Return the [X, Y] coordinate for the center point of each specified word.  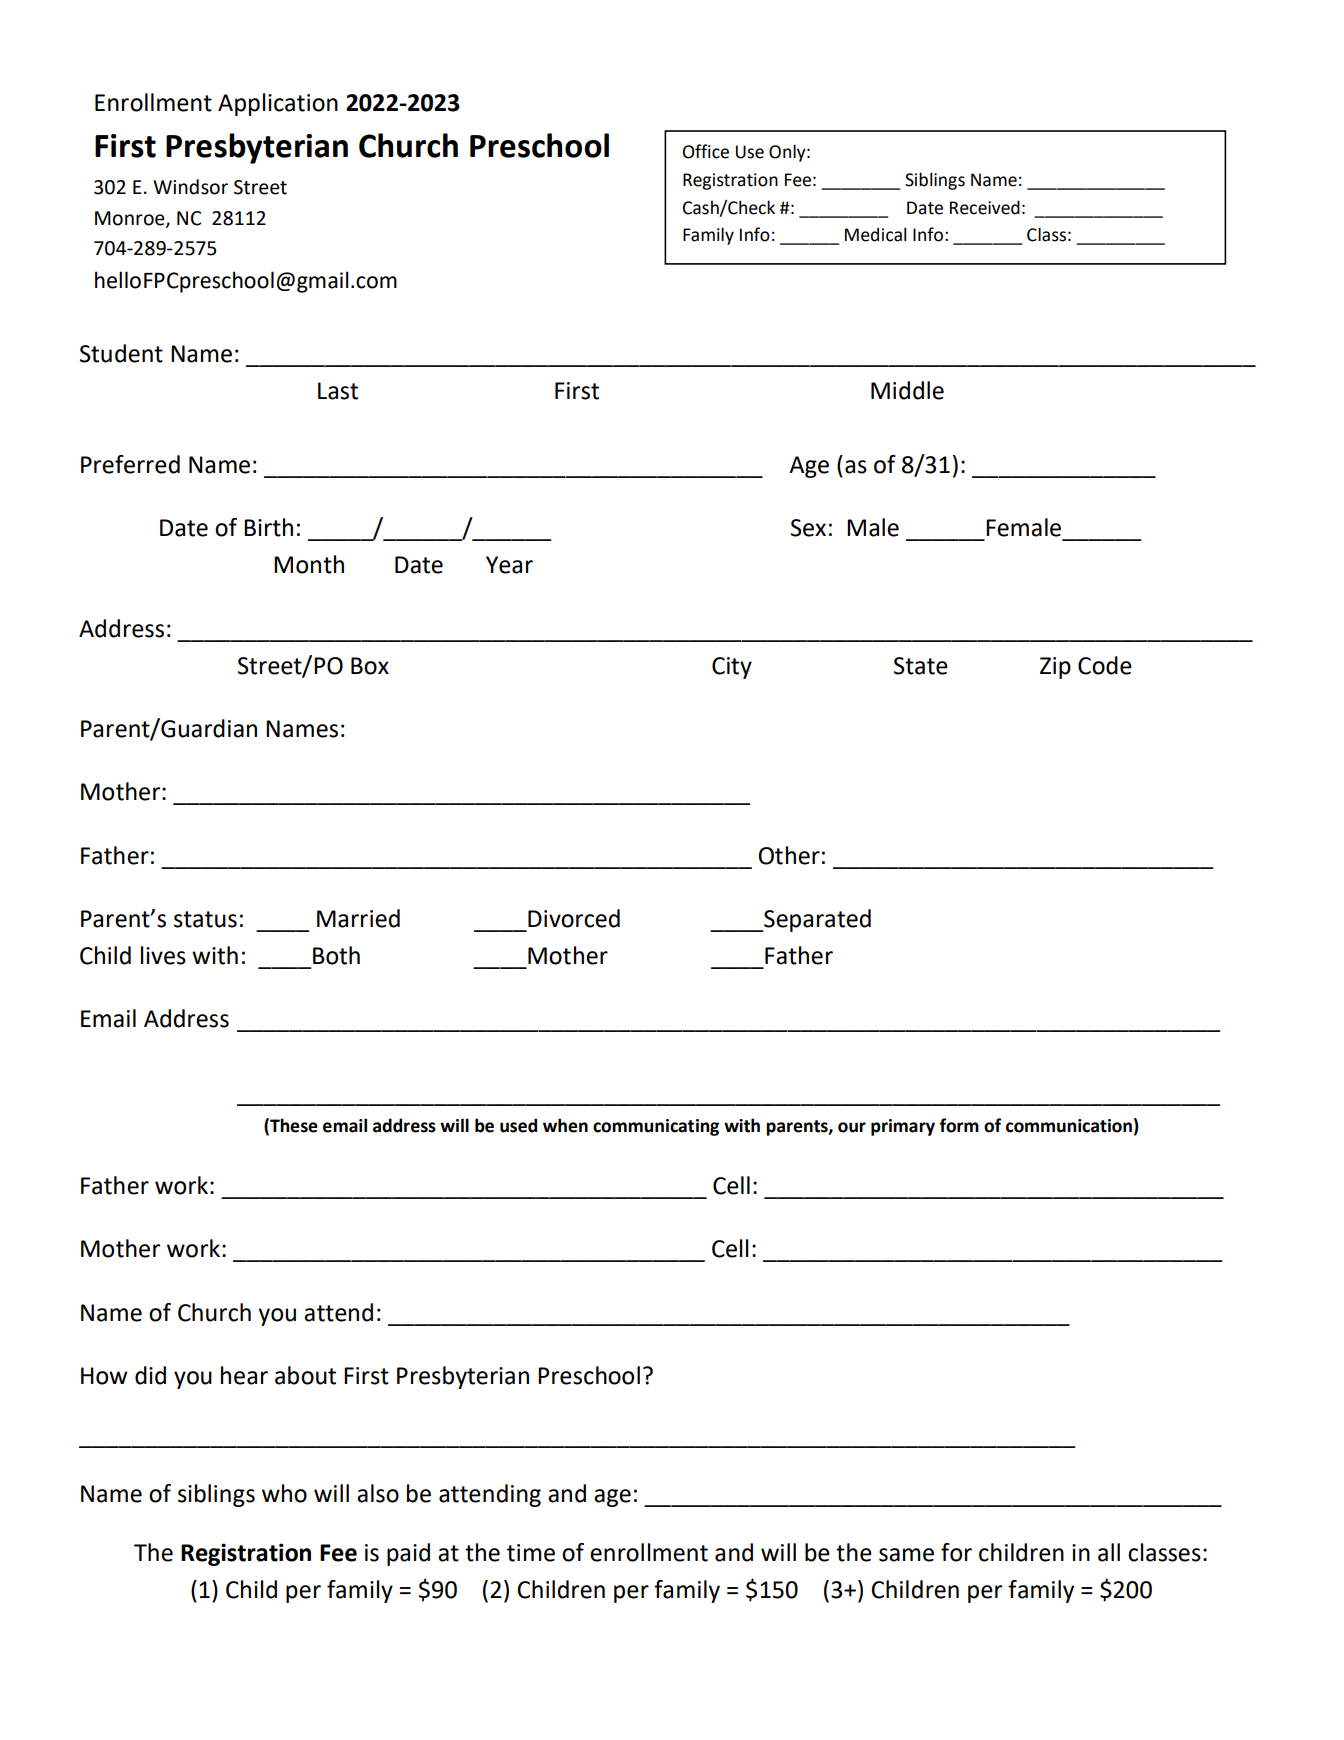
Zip [1055, 668]
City [732, 668]
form [959, 1125]
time [531, 1553]
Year [509, 565]
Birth [268, 527]
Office [706, 151]
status [205, 919]
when [565, 1125]
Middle [907, 390]
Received [985, 207]
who [284, 1493]
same [906, 1555]
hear [244, 1375]
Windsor [190, 187]
